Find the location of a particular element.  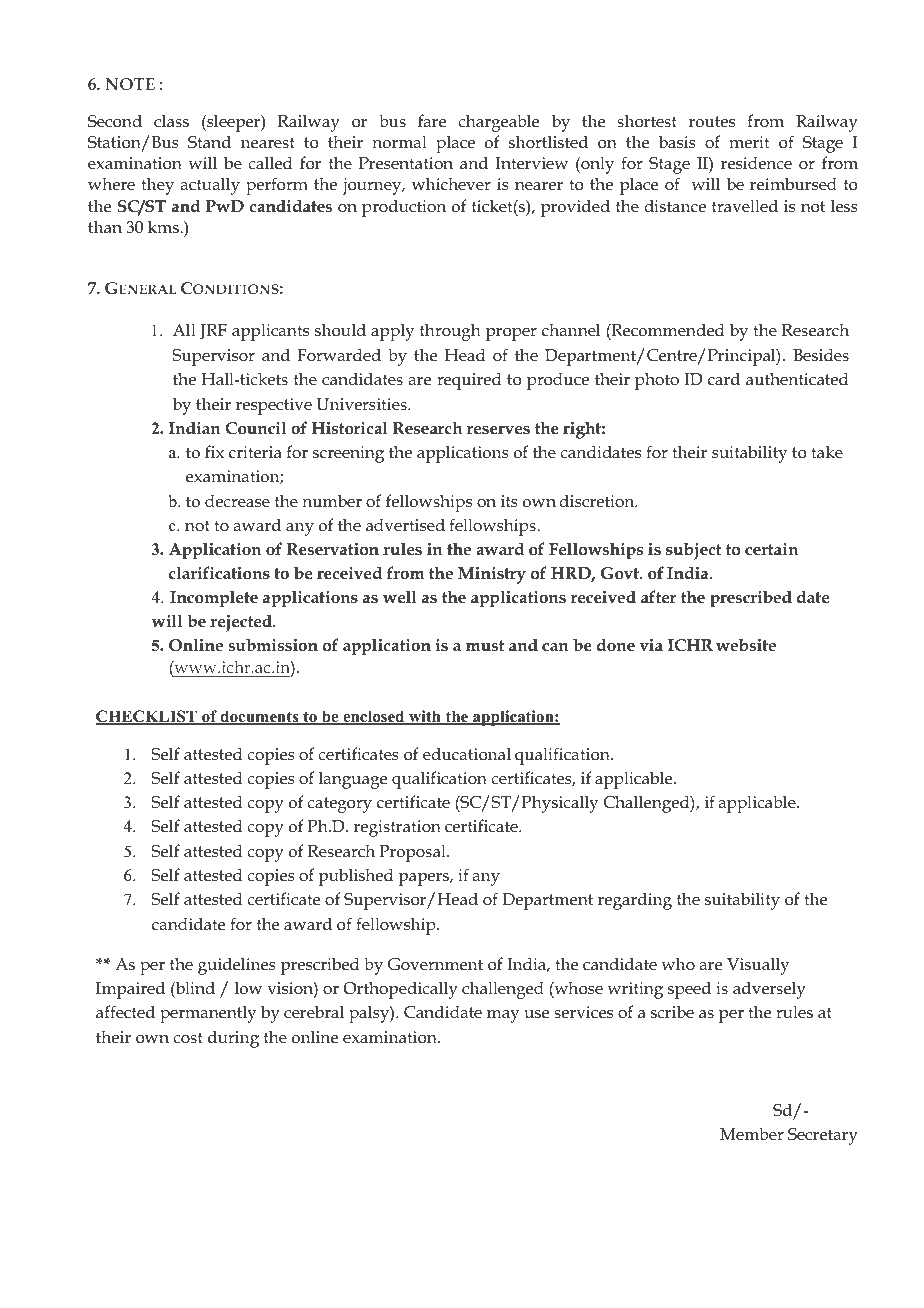

may is located at coordinates (503, 1016).
